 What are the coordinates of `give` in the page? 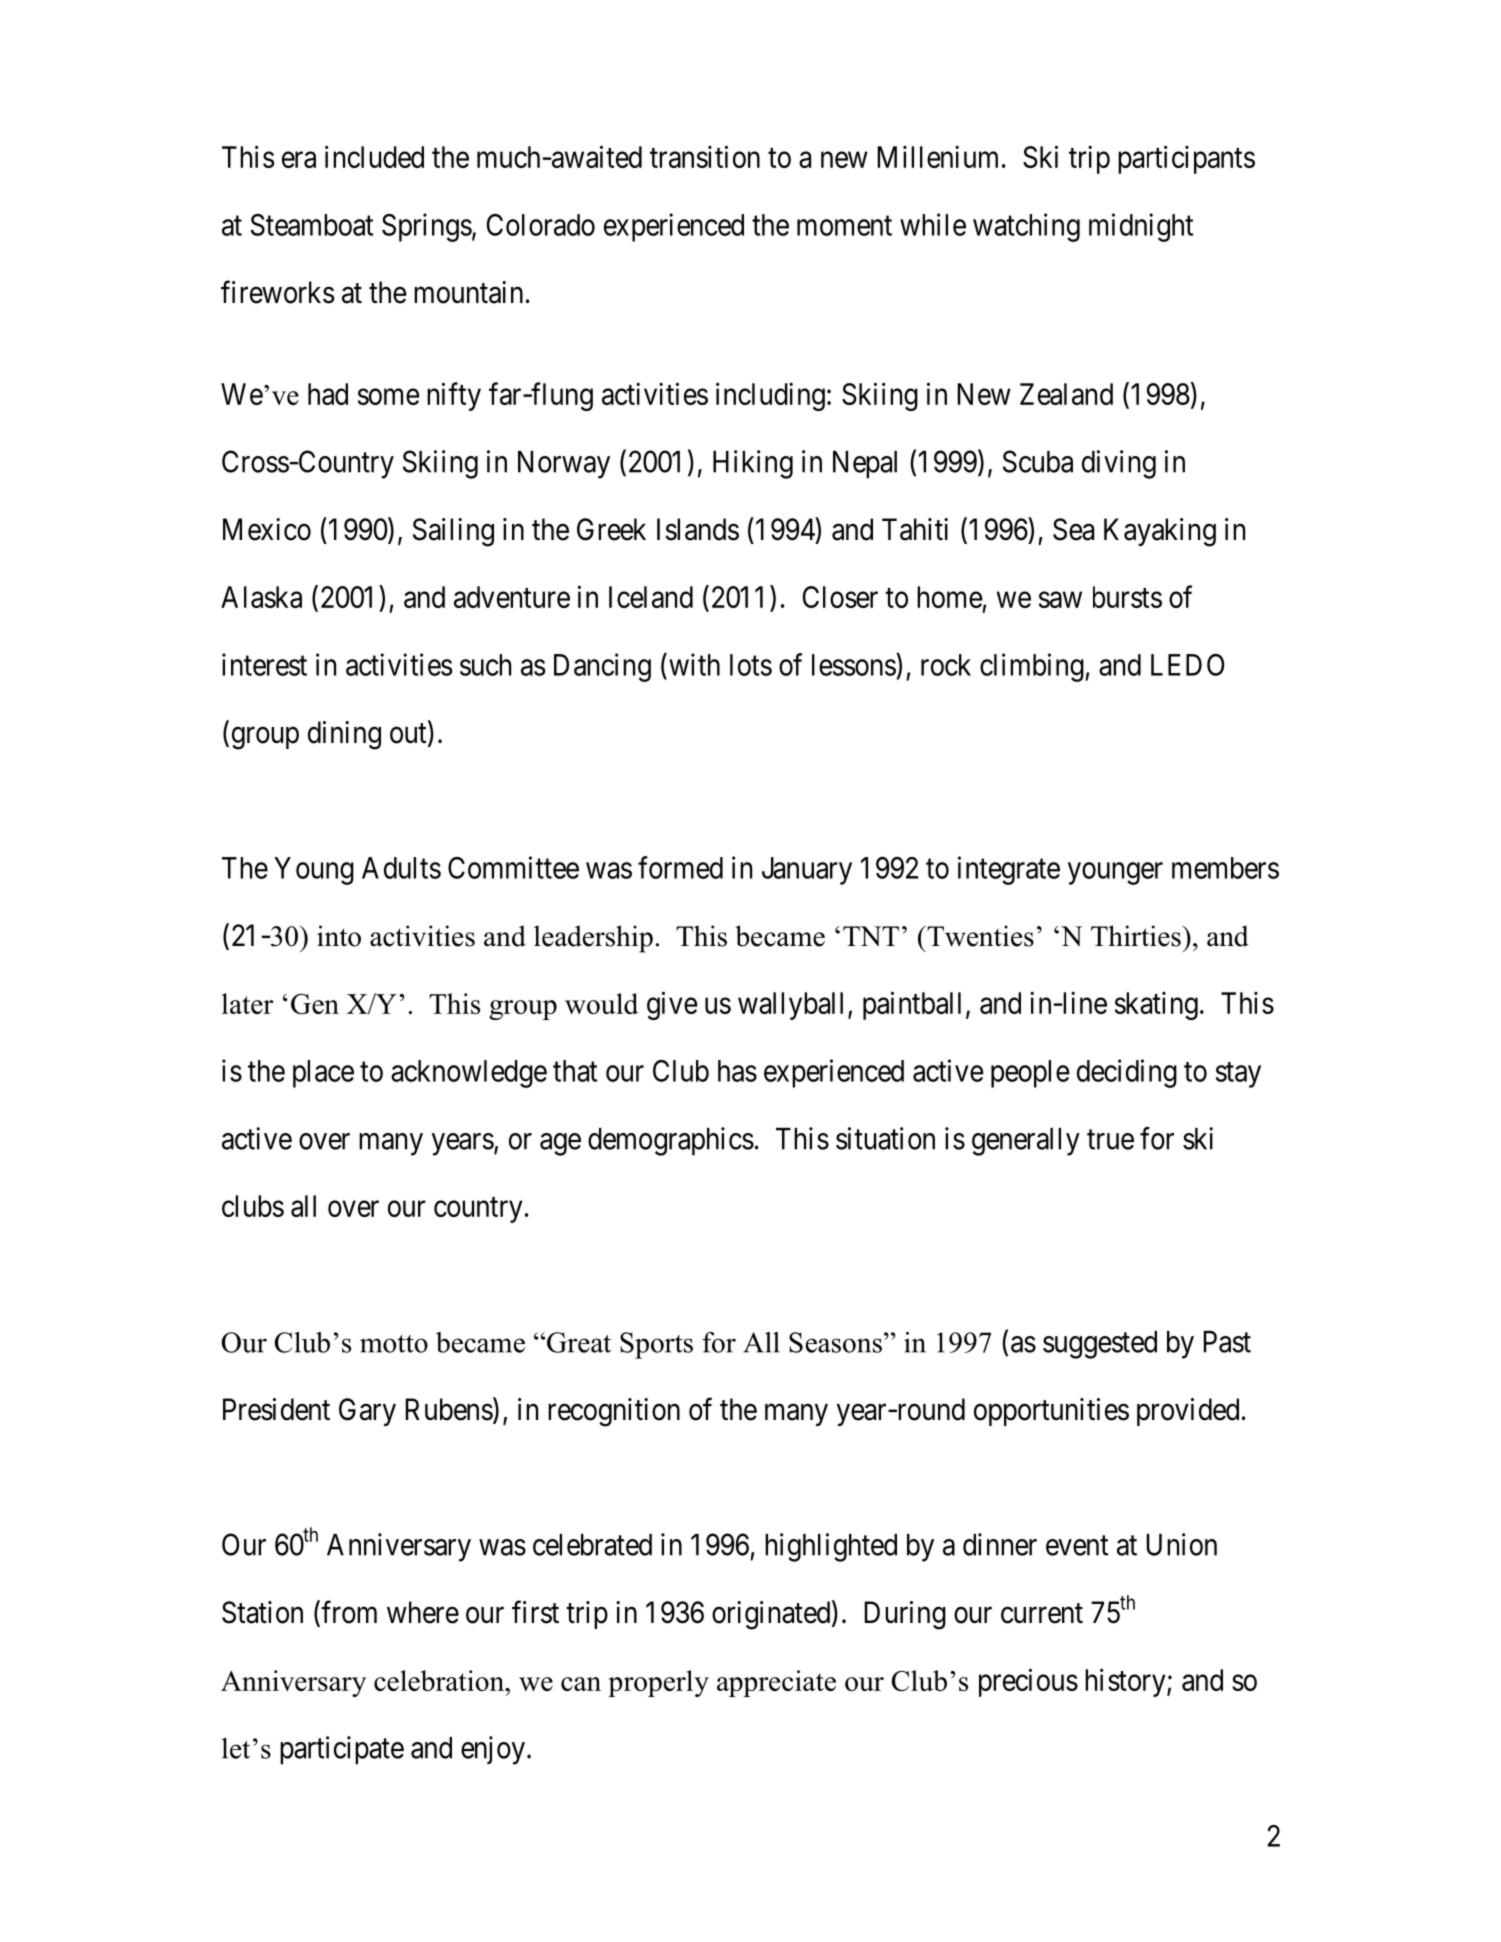 It's located at (672, 1005).
